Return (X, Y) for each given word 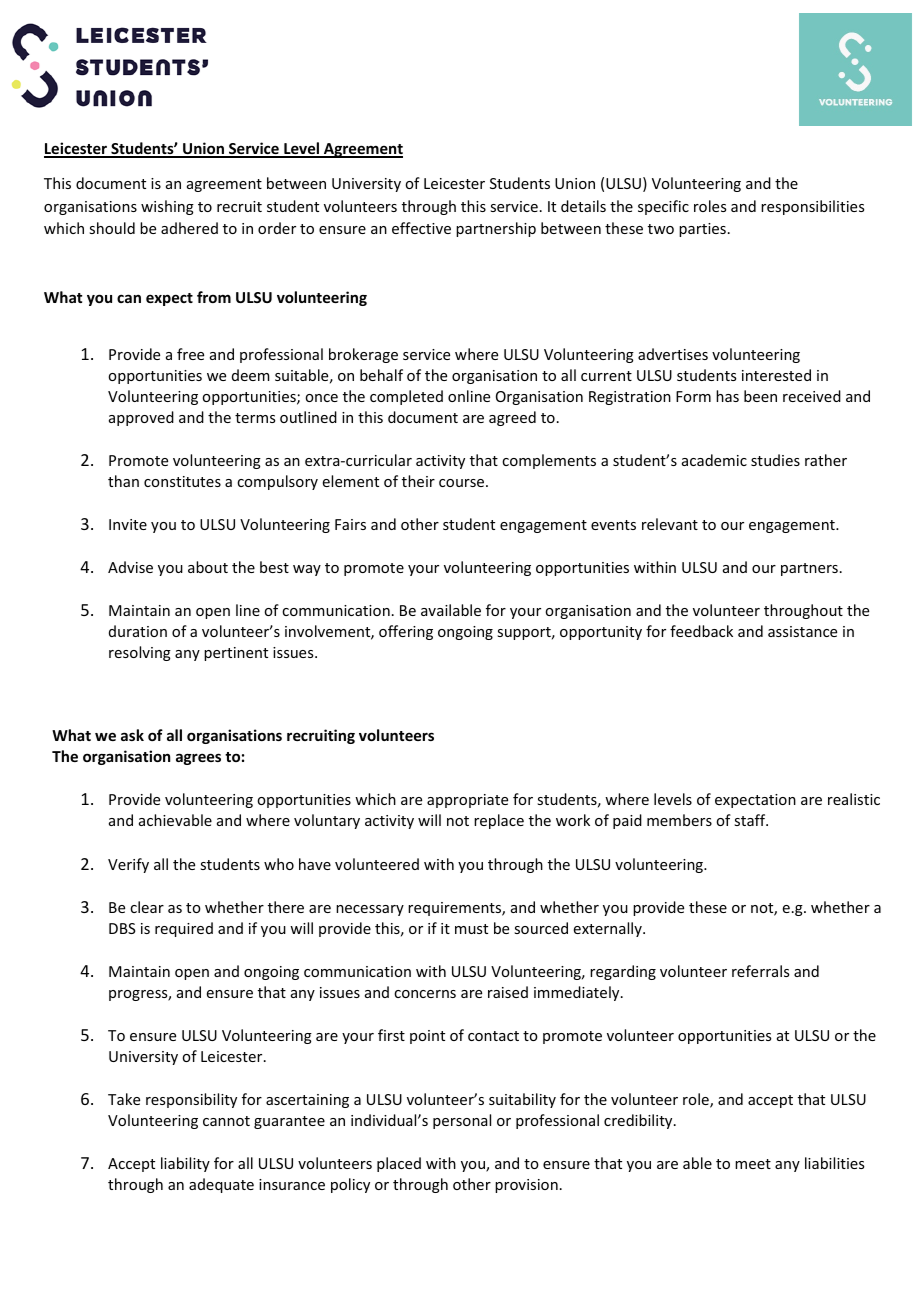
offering (406, 632)
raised (508, 992)
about (208, 567)
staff (751, 820)
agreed (512, 418)
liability (185, 1164)
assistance (802, 631)
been (760, 396)
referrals (760, 971)
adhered (189, 228)
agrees (198, 759)
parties (702, 230)
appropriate (467, 801)
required (184, 929)
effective (421, 228)
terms (255, 418)
